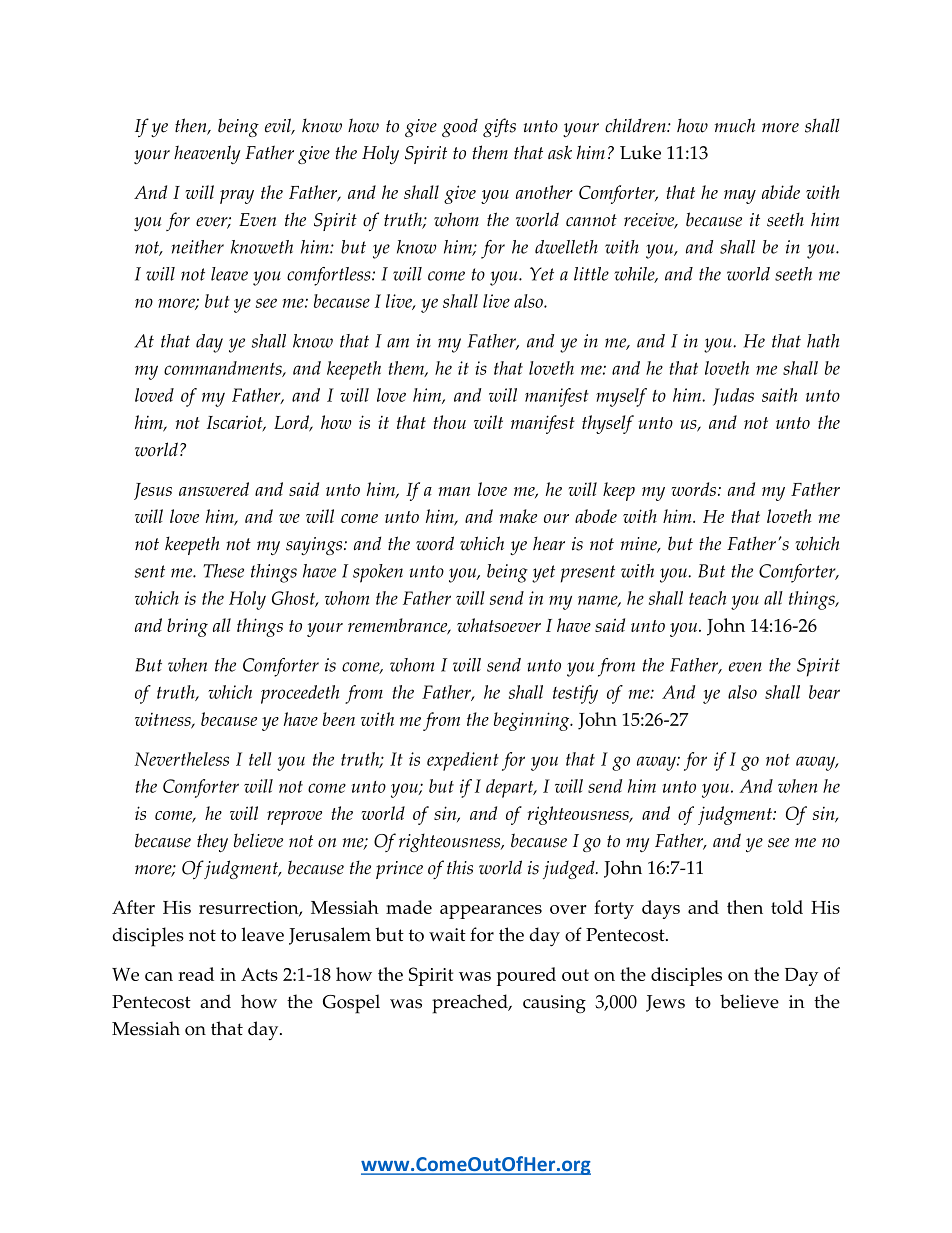 The image size is (952, 1233). Describe the element at coordinates (207, 154) in the screenshot. I see `heavenly` at that location.
